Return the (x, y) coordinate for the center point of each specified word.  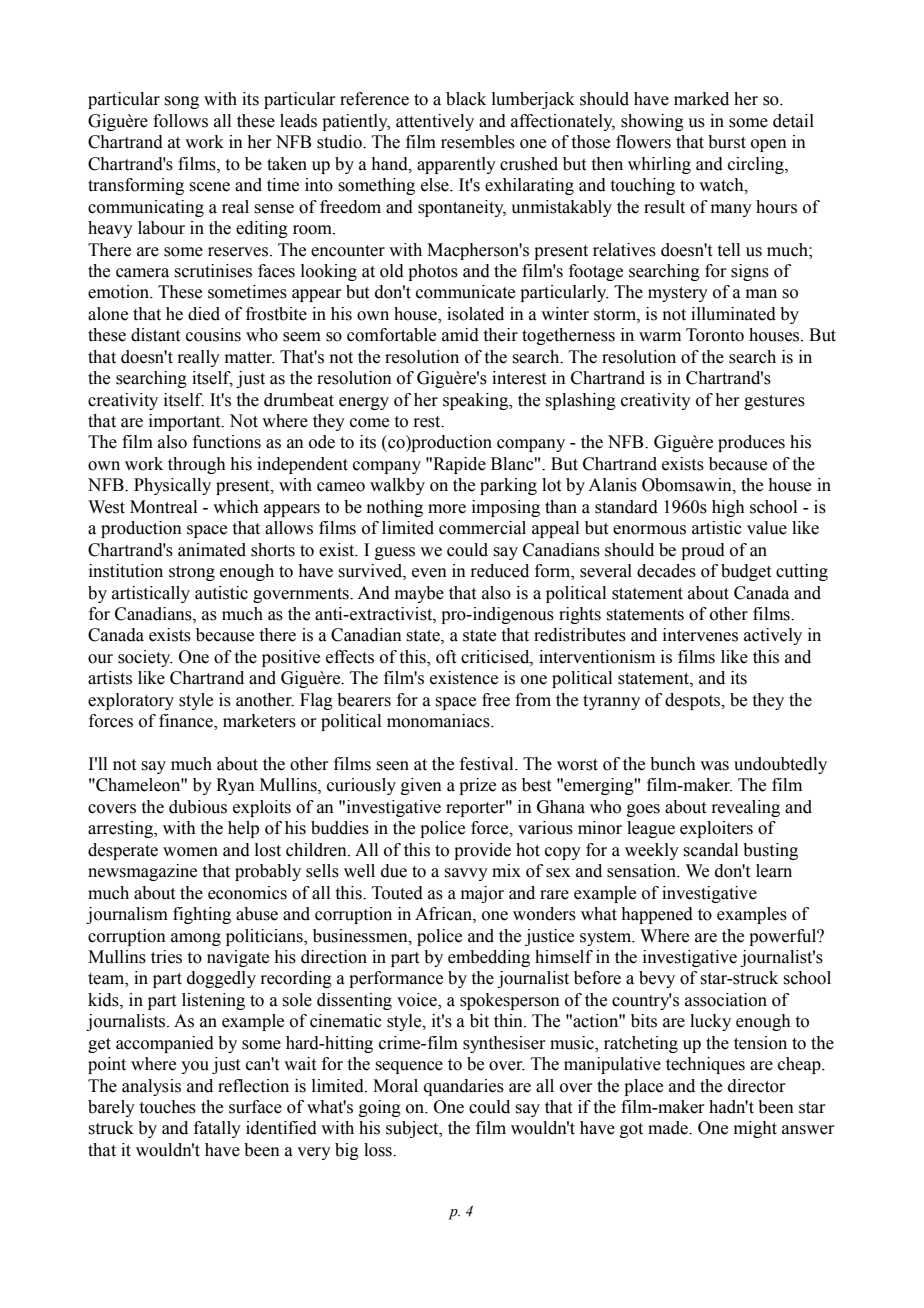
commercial (482, 528)
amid (460, 335)
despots (694, 701)
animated (212, 550)
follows (180, 121)
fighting (202, 915)
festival (488, 764)
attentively (435, 122)
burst (727, 142)
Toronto (715, 335)
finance (187, 722)
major (482, 894)
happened (657, 915)
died (204, 314)
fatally (217, 1129)
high (728, 508)
